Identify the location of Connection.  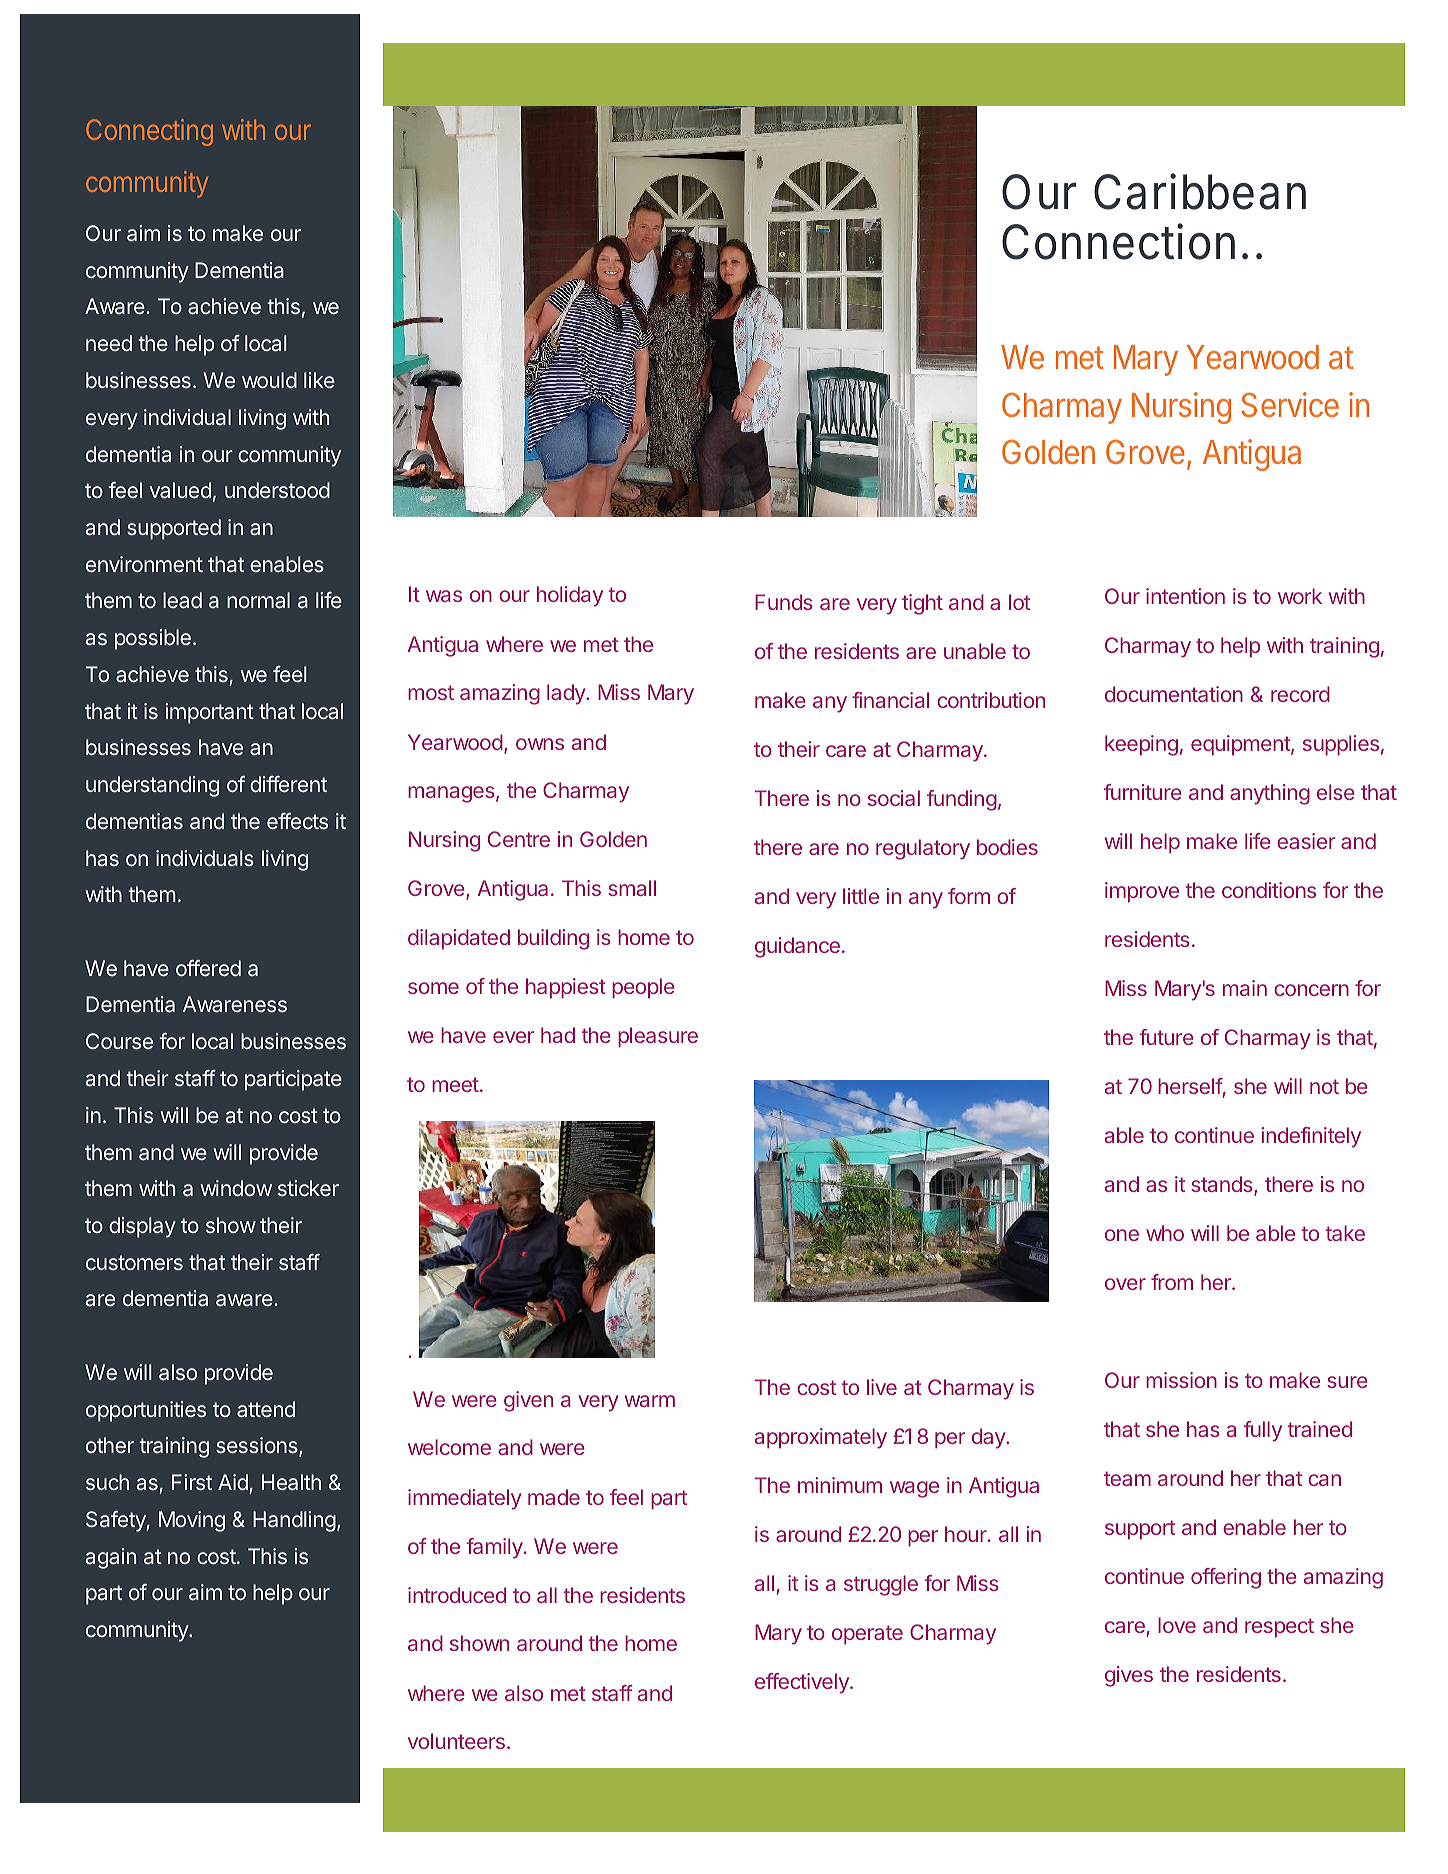
(1118, 241).
